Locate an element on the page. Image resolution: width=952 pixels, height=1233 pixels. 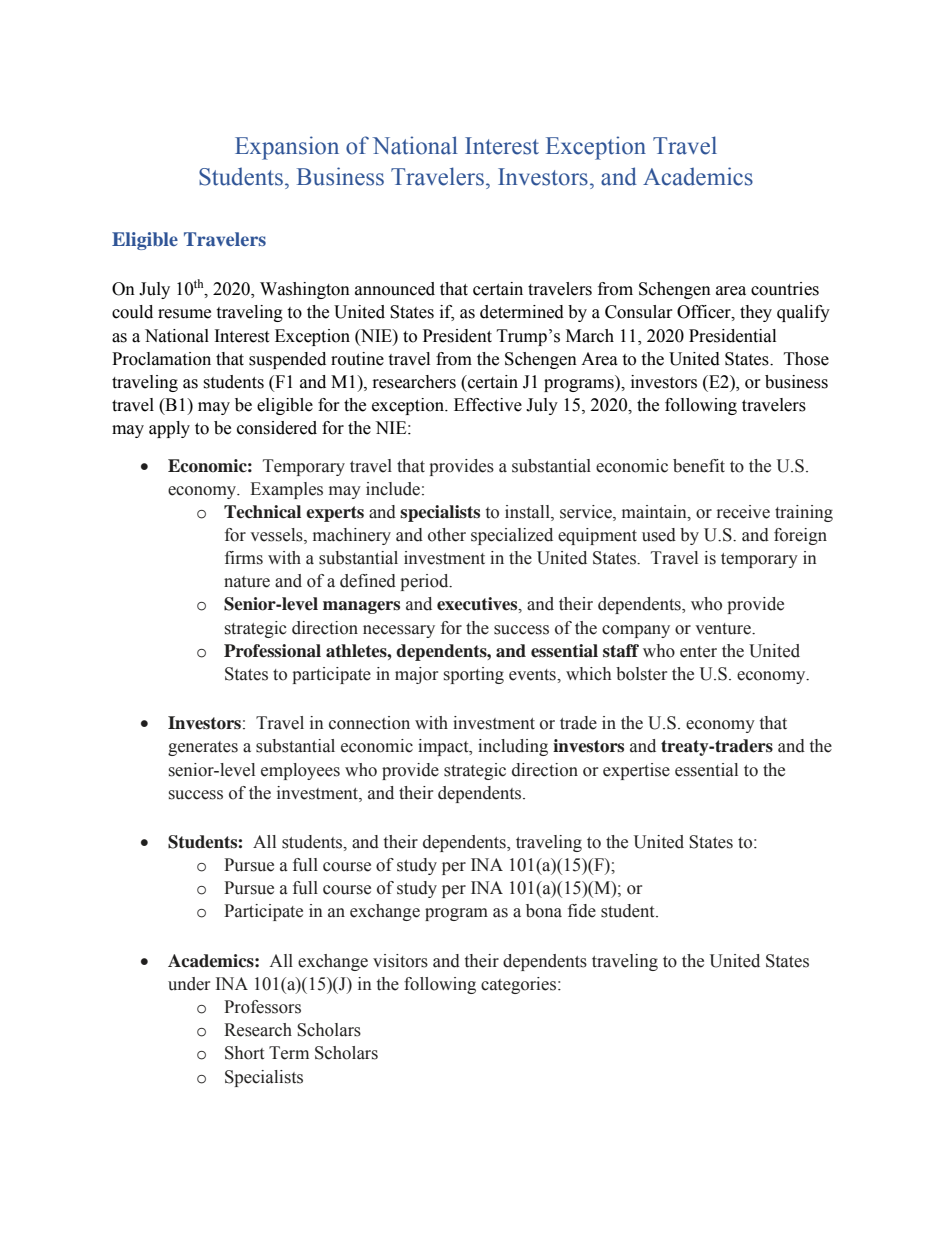
announced is located at coordinates (395, 289).
